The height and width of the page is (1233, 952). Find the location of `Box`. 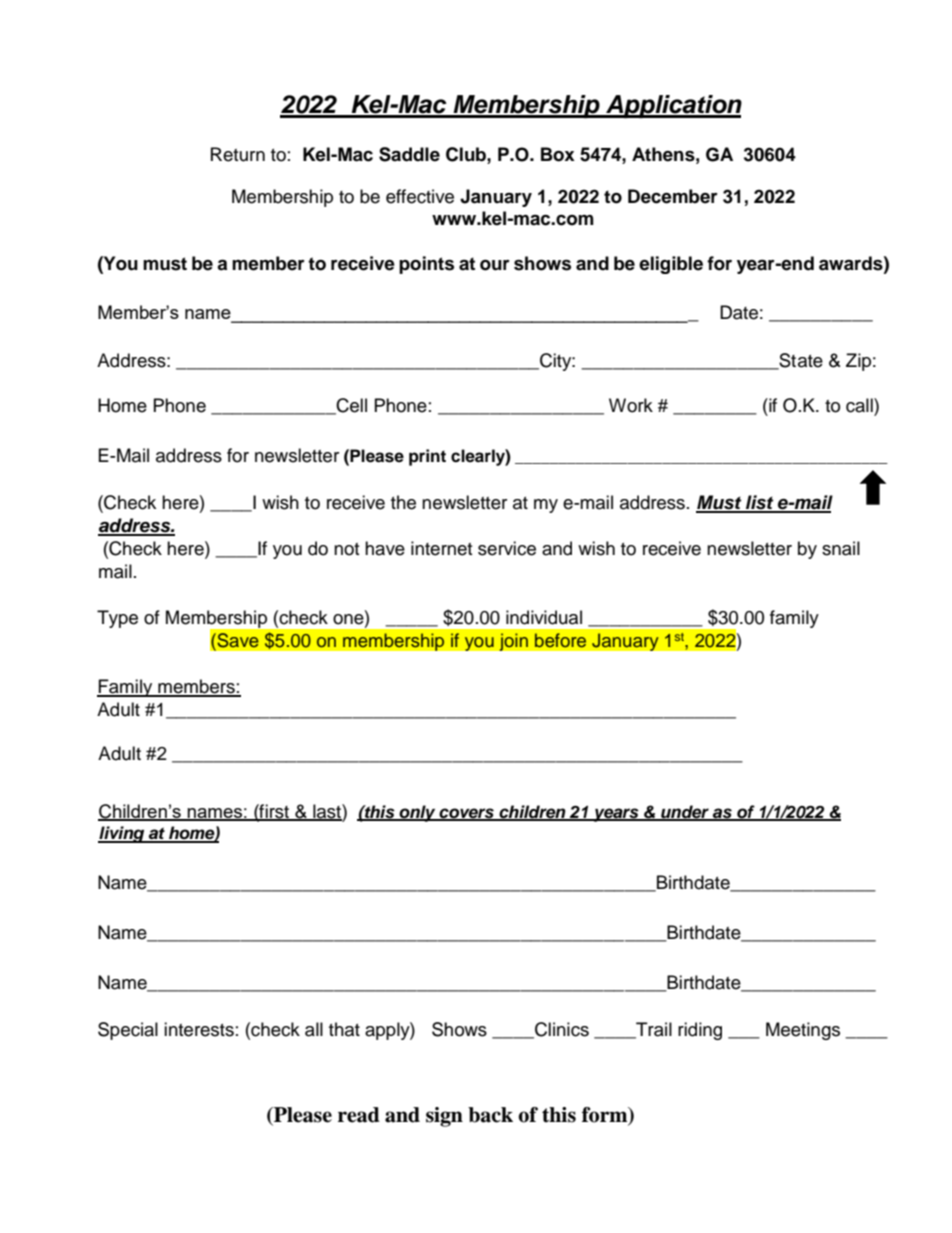

Box is located at coordinates (558, 154).
